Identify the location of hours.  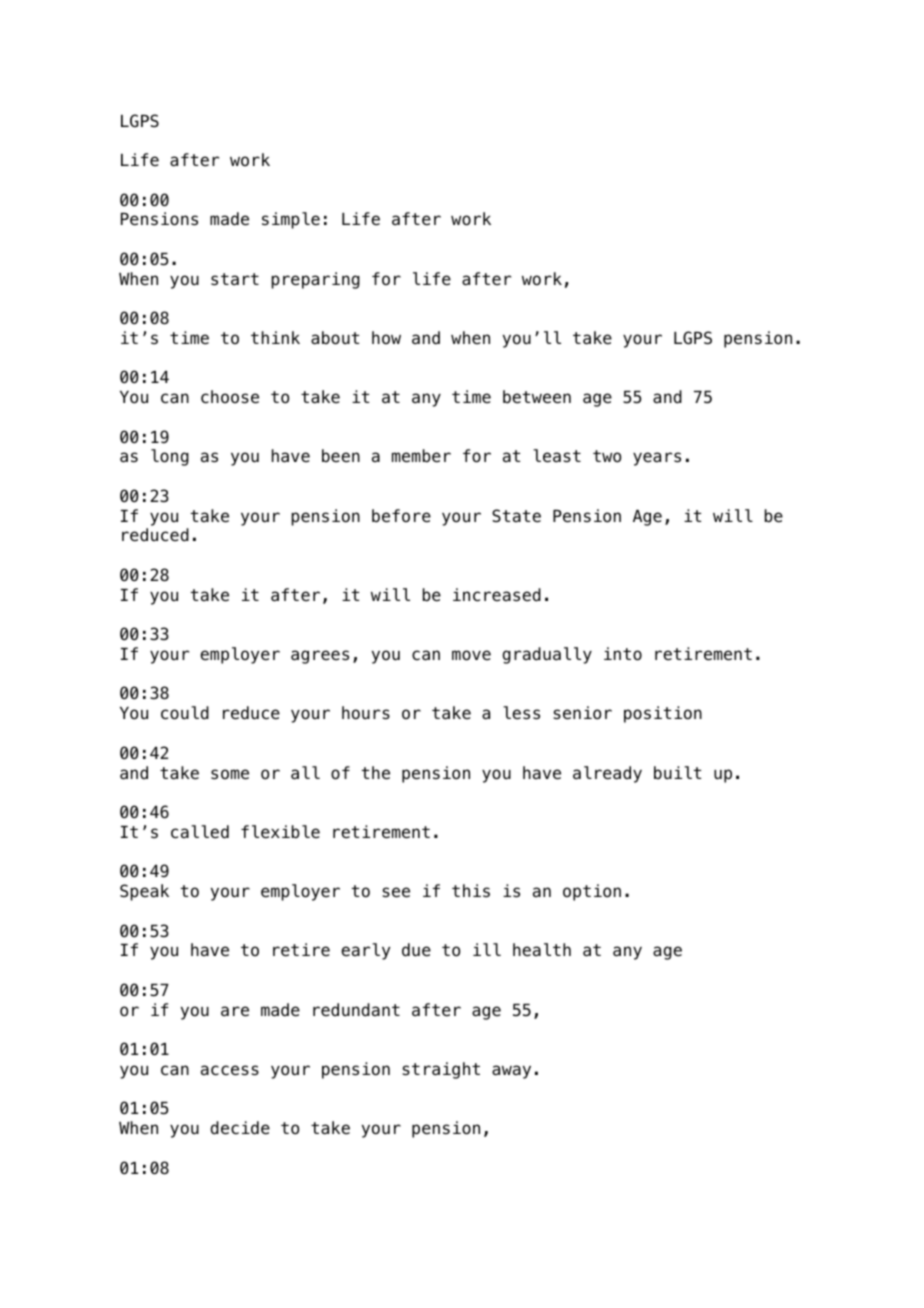
(366, 713).
